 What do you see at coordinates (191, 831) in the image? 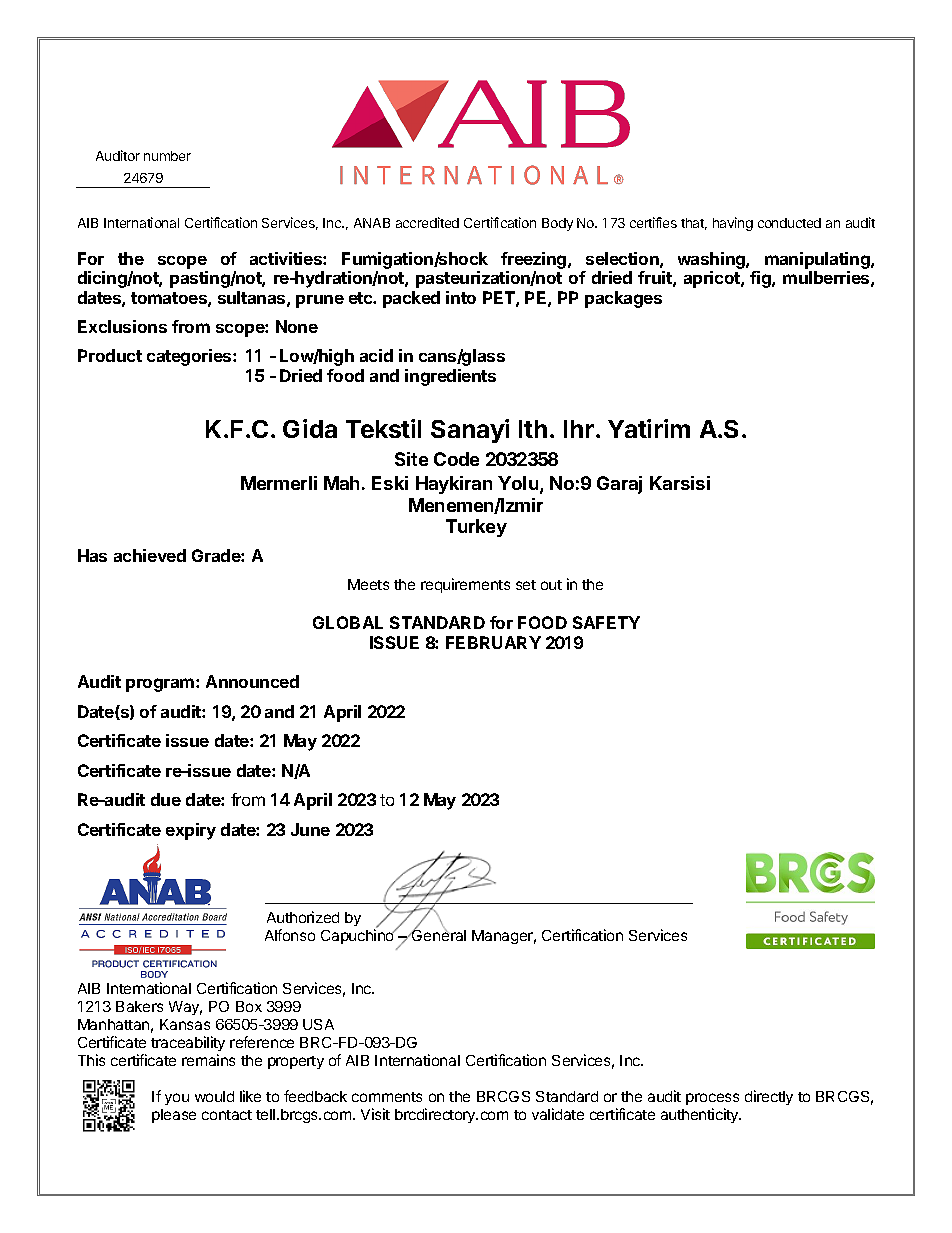
I see `expiry` at bounding box center [191, 831].
